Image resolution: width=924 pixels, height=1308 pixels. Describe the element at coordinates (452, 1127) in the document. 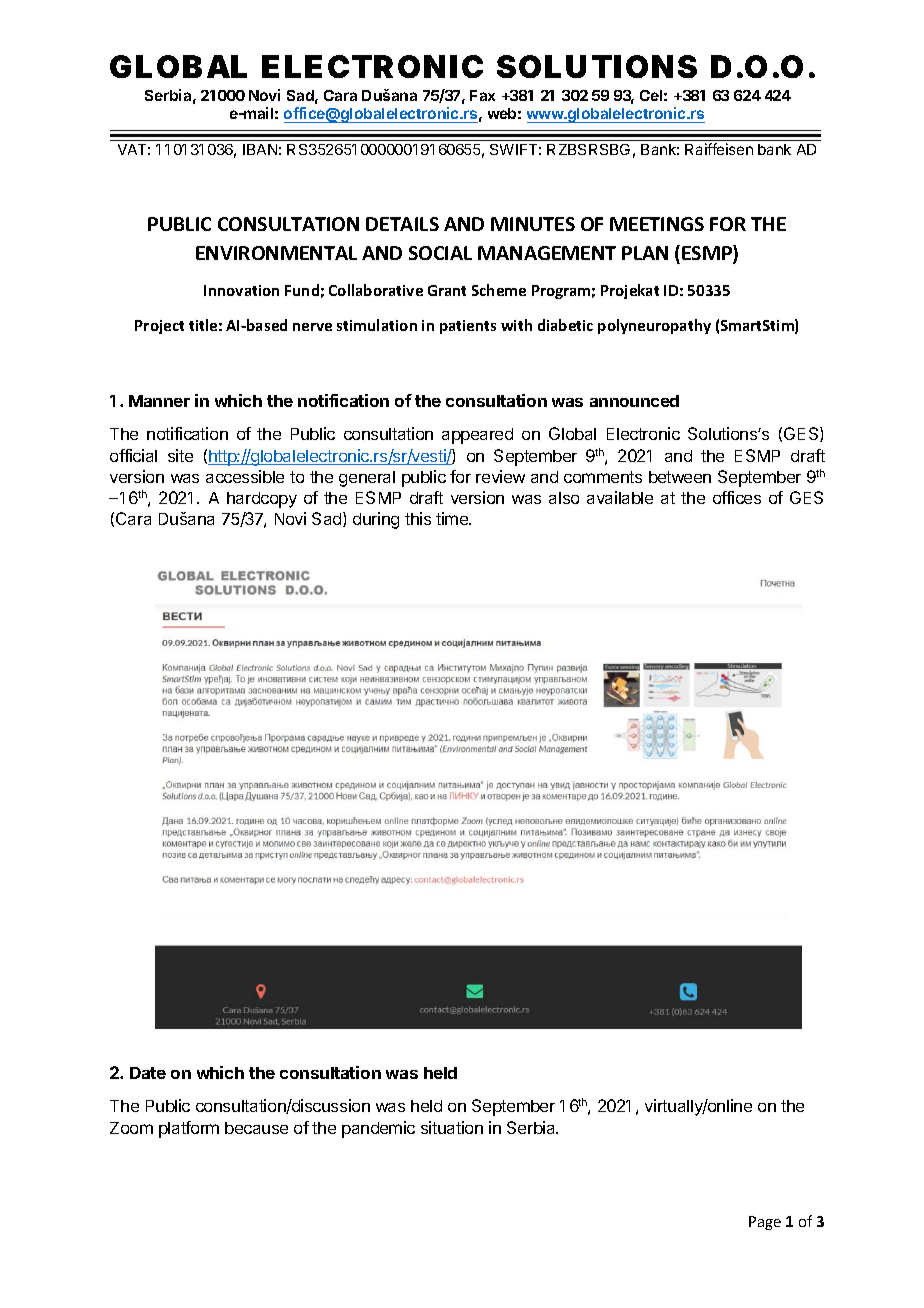

I see `situation` at that location.
